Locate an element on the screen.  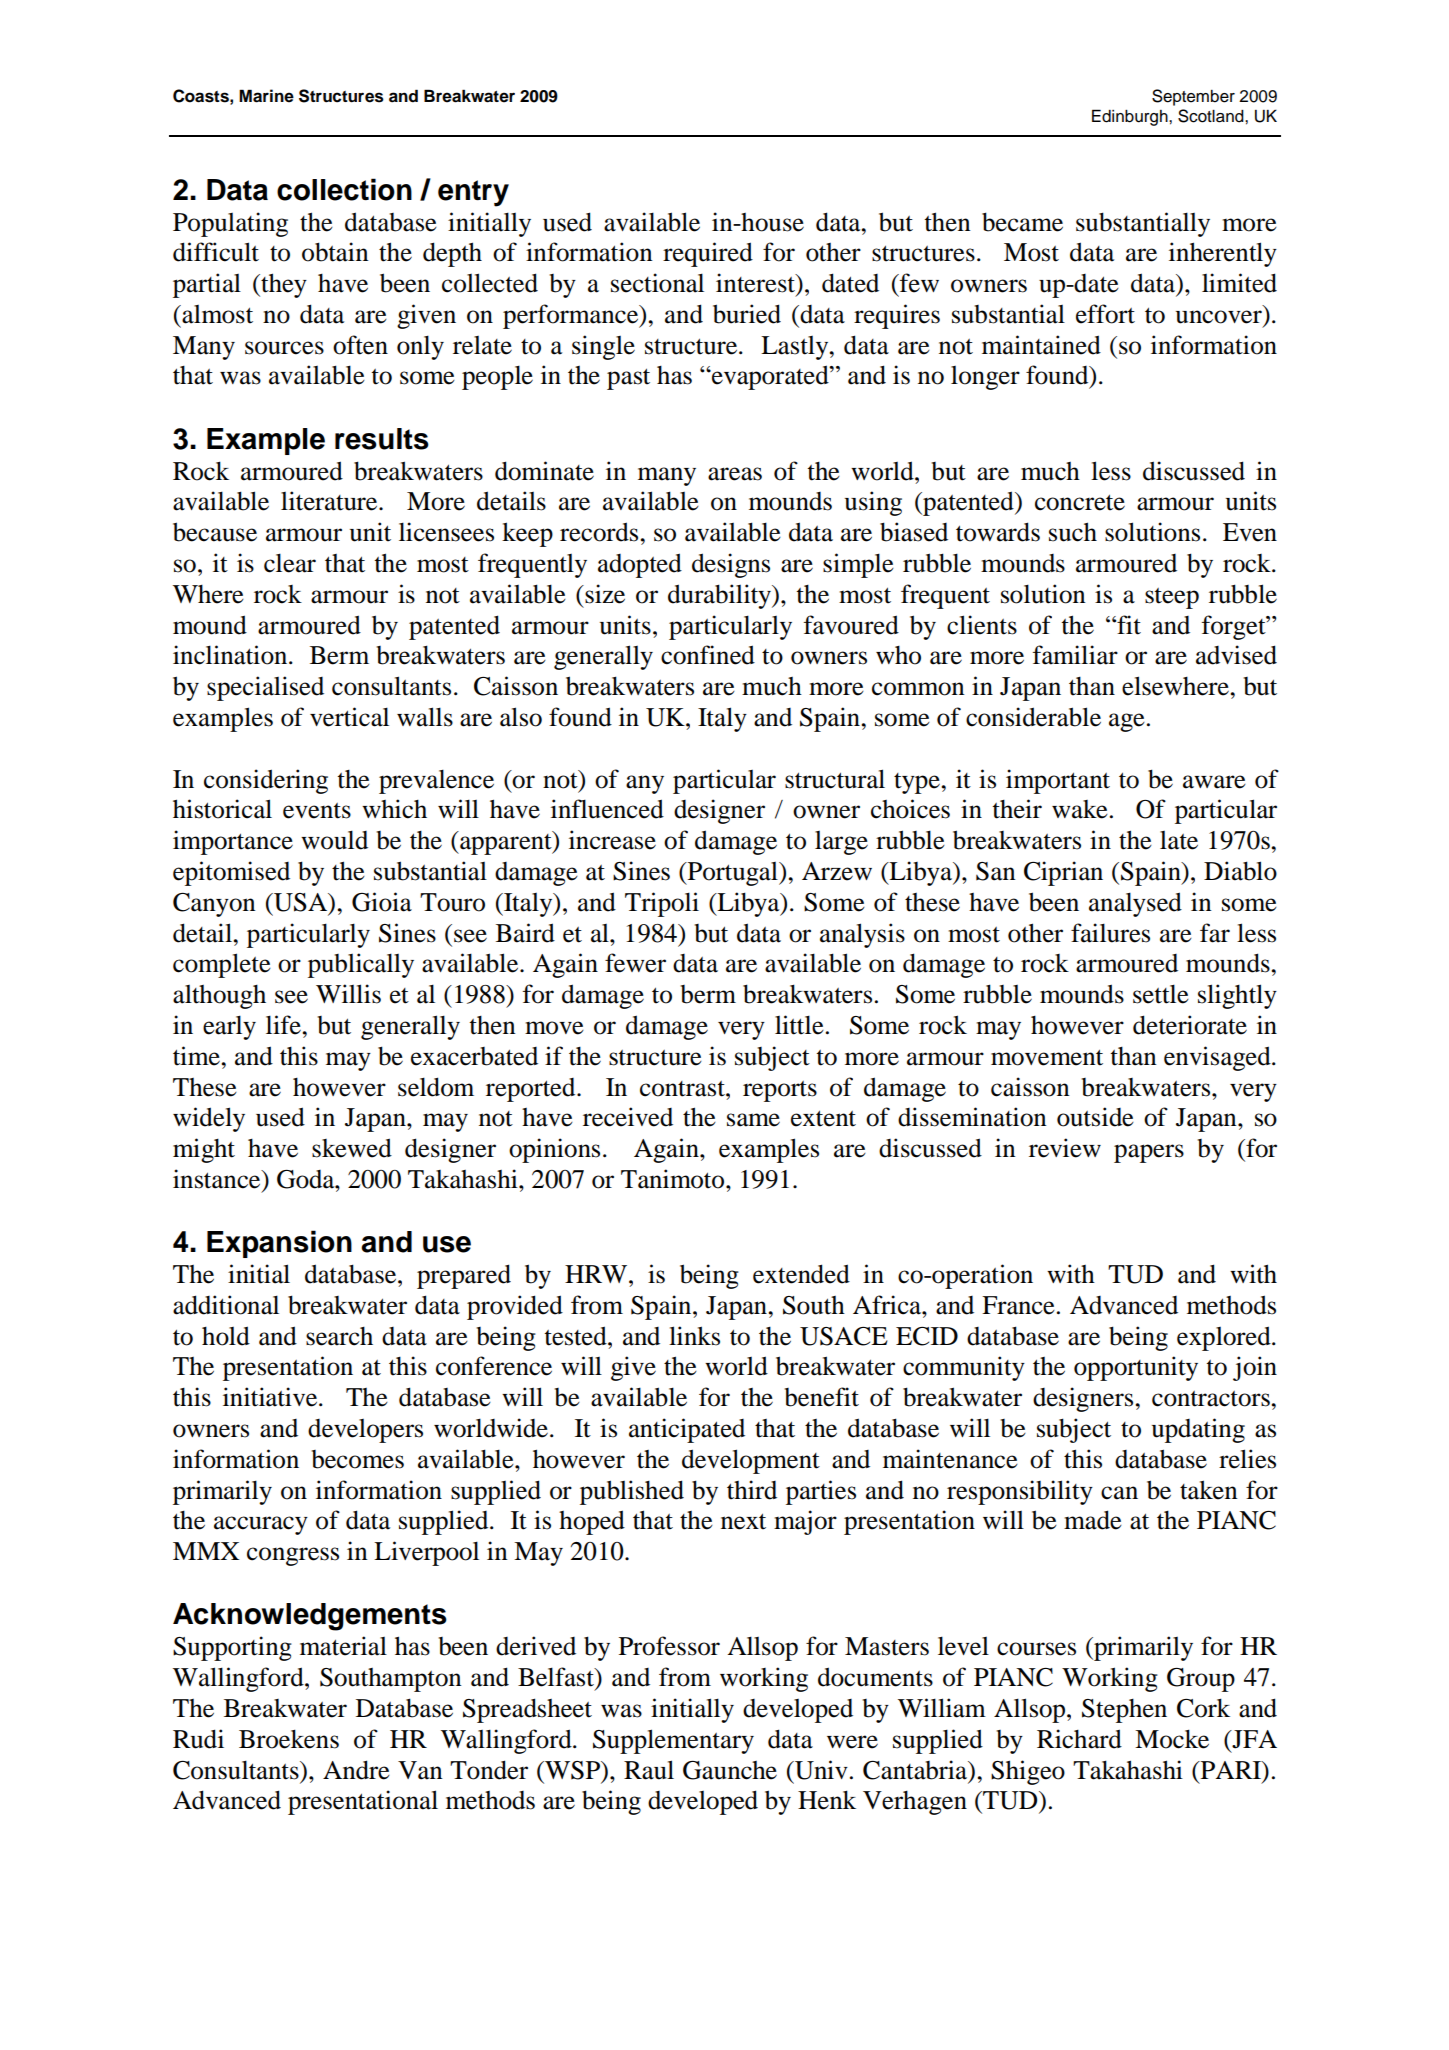
extended is located at coordinates (801, 1274).
